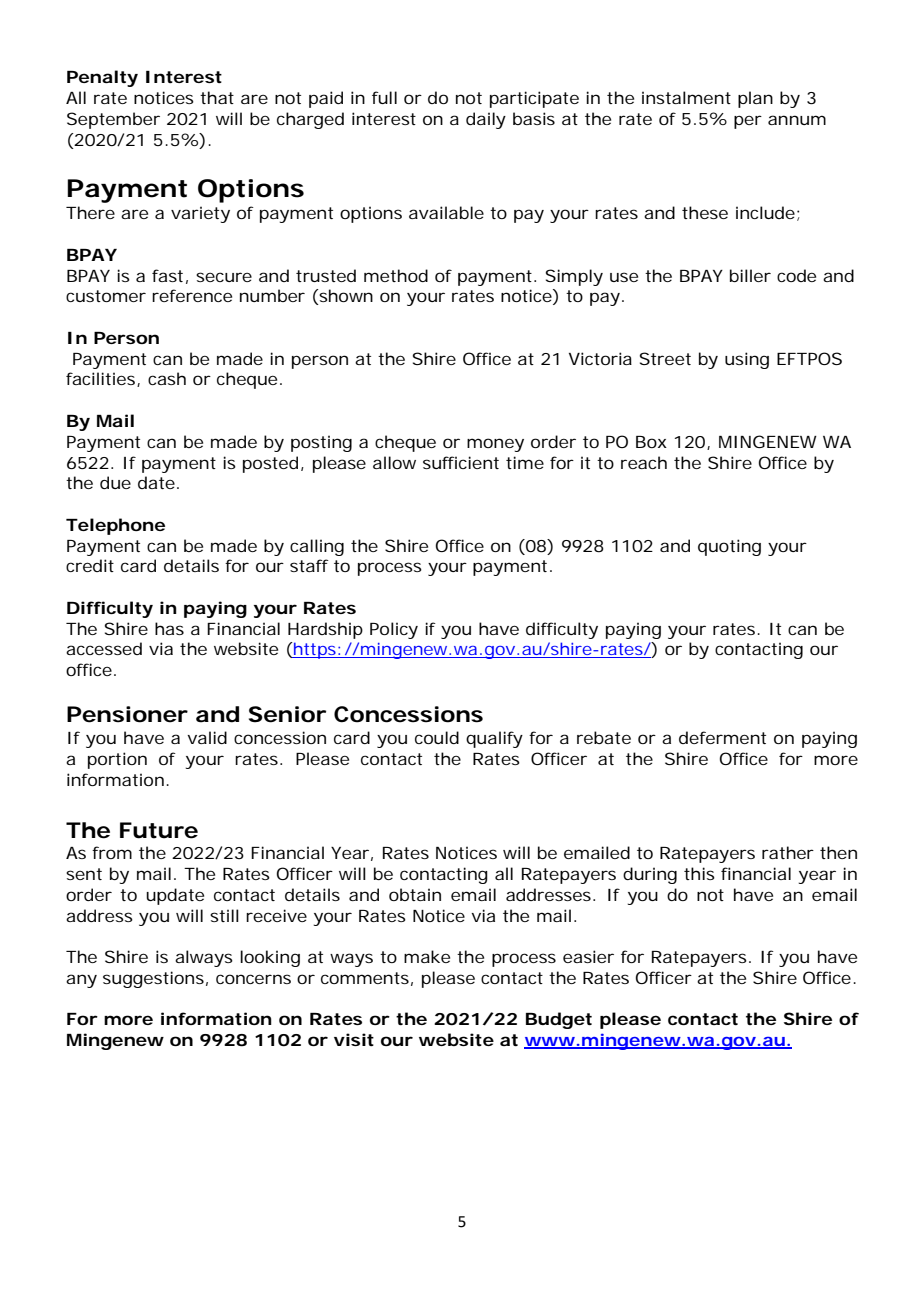  Describe the element at coordinates (217, 97) in the image. I see `that` at that location.
